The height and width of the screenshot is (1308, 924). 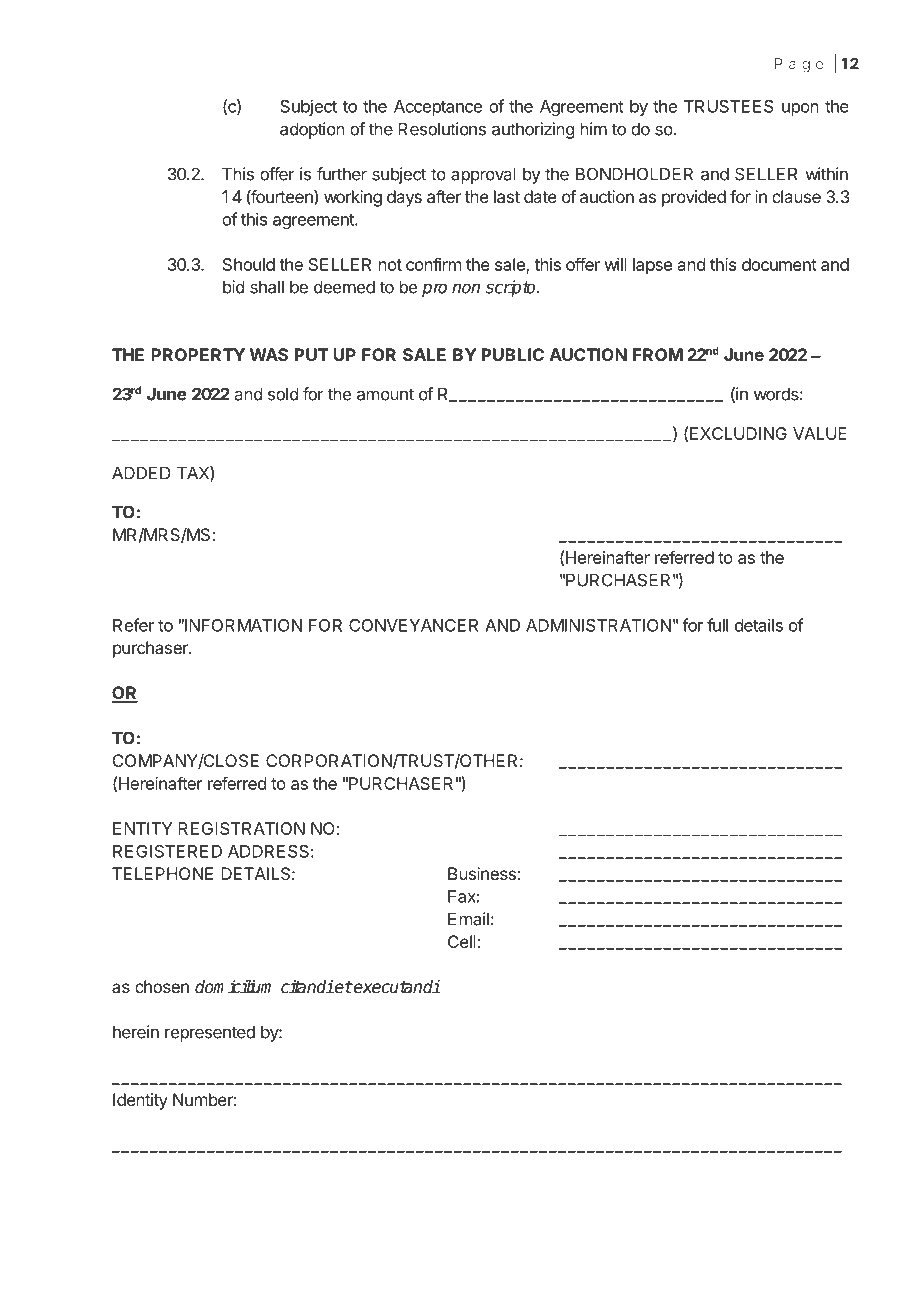 What do you see at coordinates (198, 354) in the screenshot?
I see `PROPERTY` at bounding box center [198, 354].
